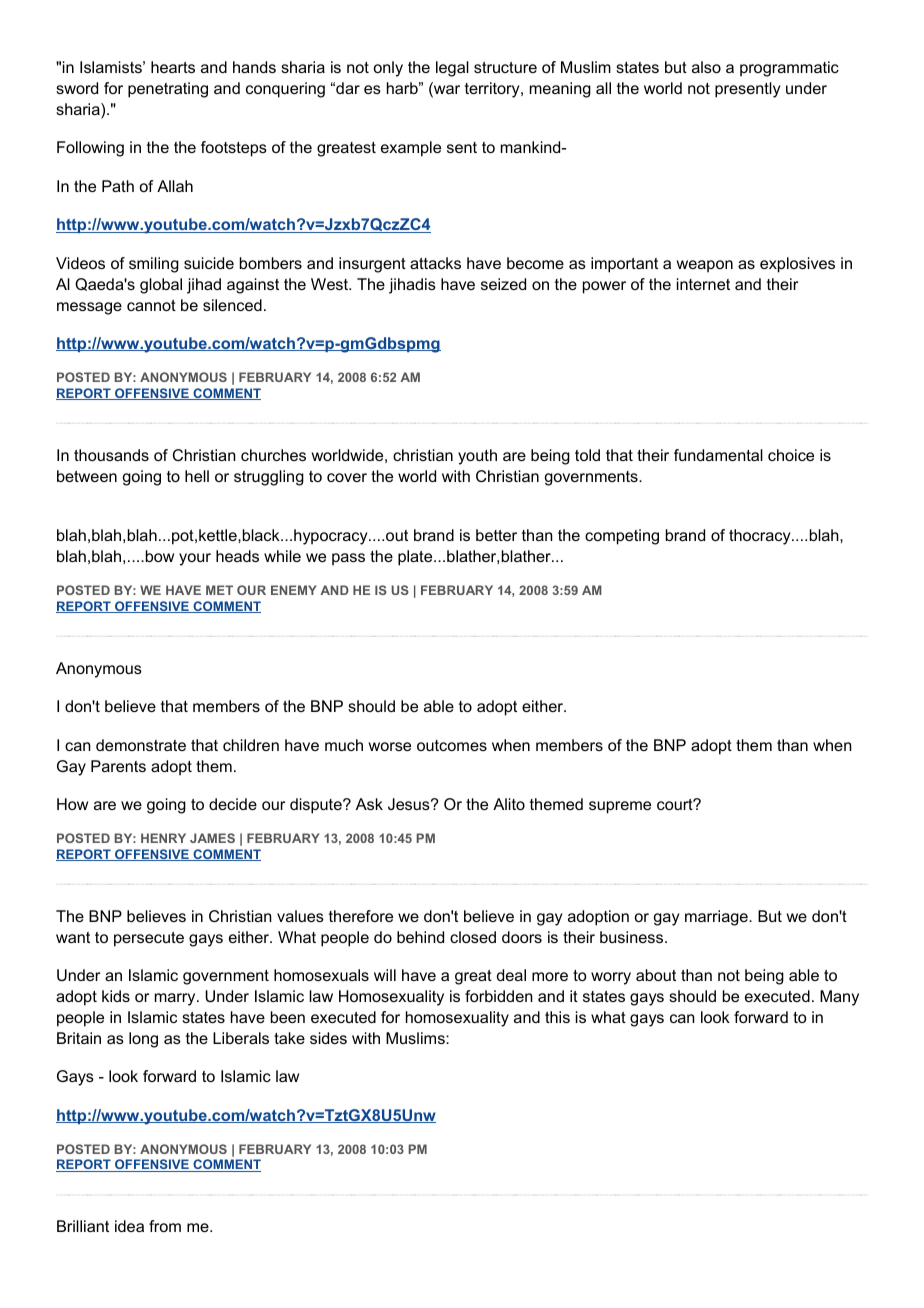  Describe the element at coordinates (789, 69) in the image. I see `programmatic` at that location.
